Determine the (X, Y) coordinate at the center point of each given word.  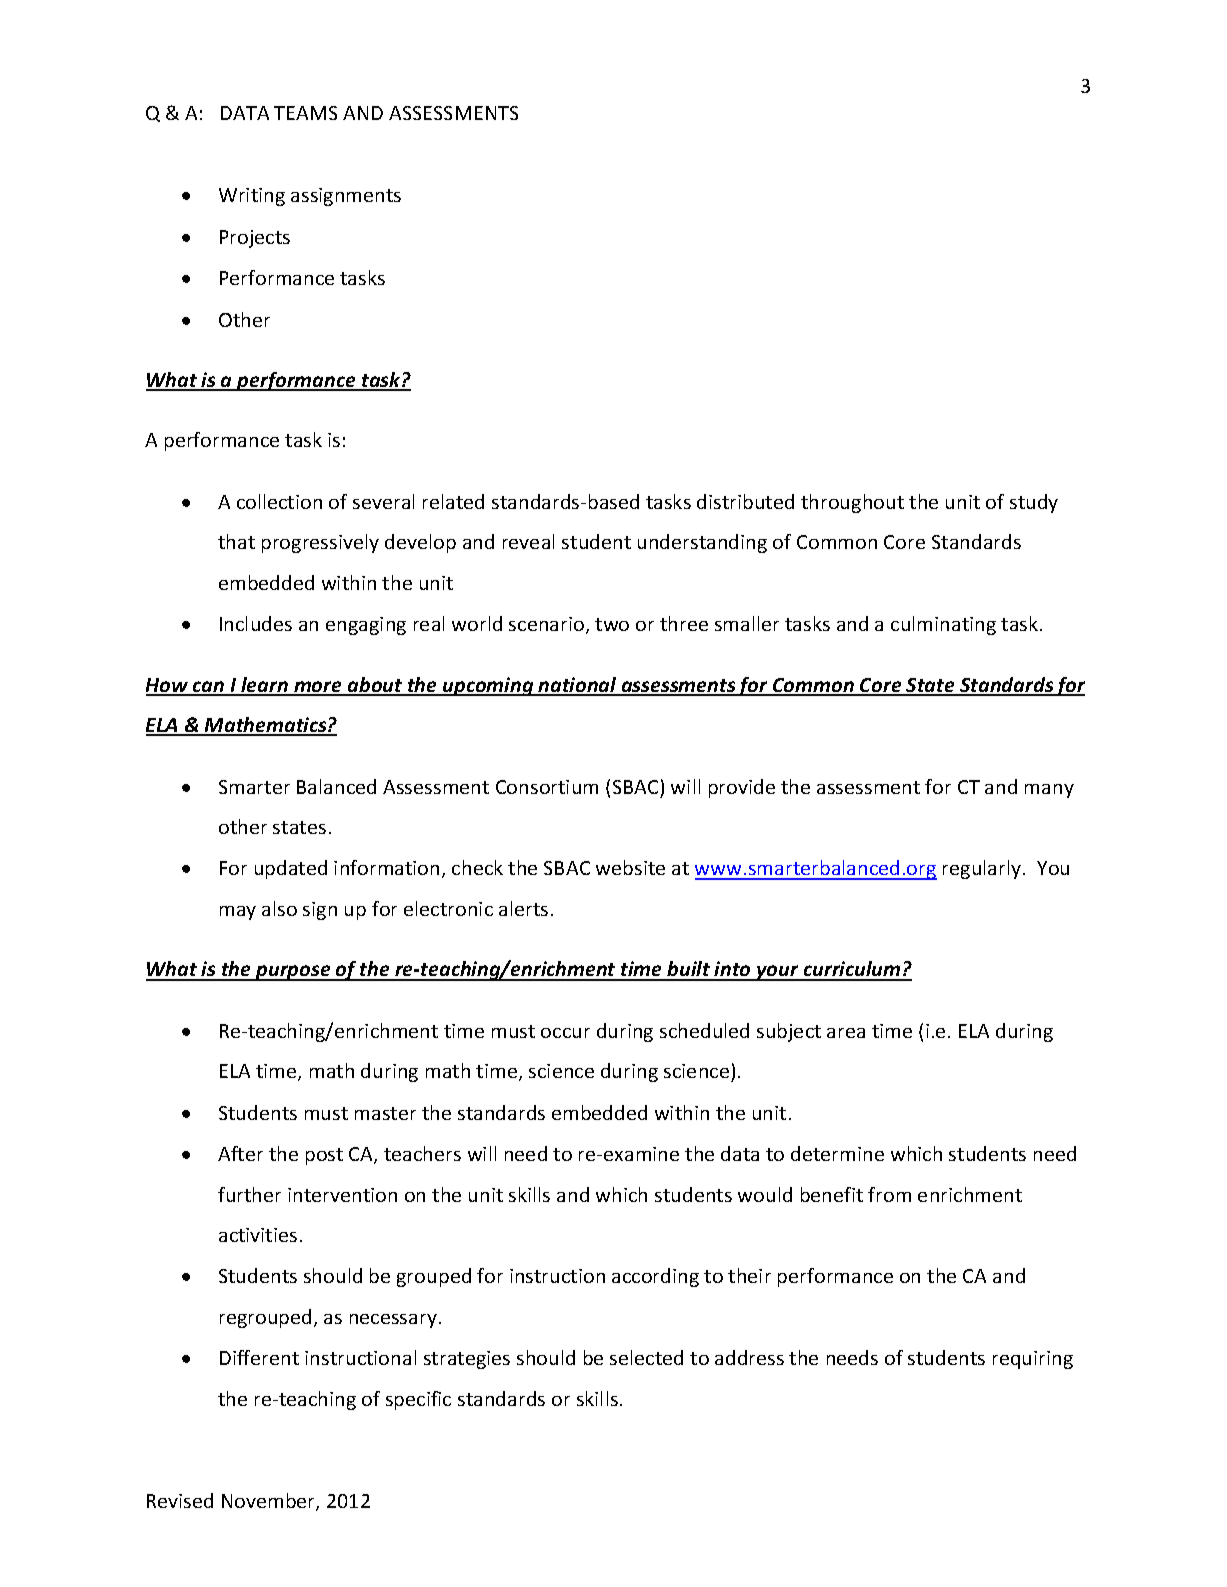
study (1034, 503)
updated (291, 869)
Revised (180, 1500)
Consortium (547, 787)
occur (565, 1033)
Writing (252, 197)
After (240, 1153)
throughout (852, 503)
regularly (983, 869)
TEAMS (305, 113)
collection (279, 501)
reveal (528, 541)
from (889, 1194)
